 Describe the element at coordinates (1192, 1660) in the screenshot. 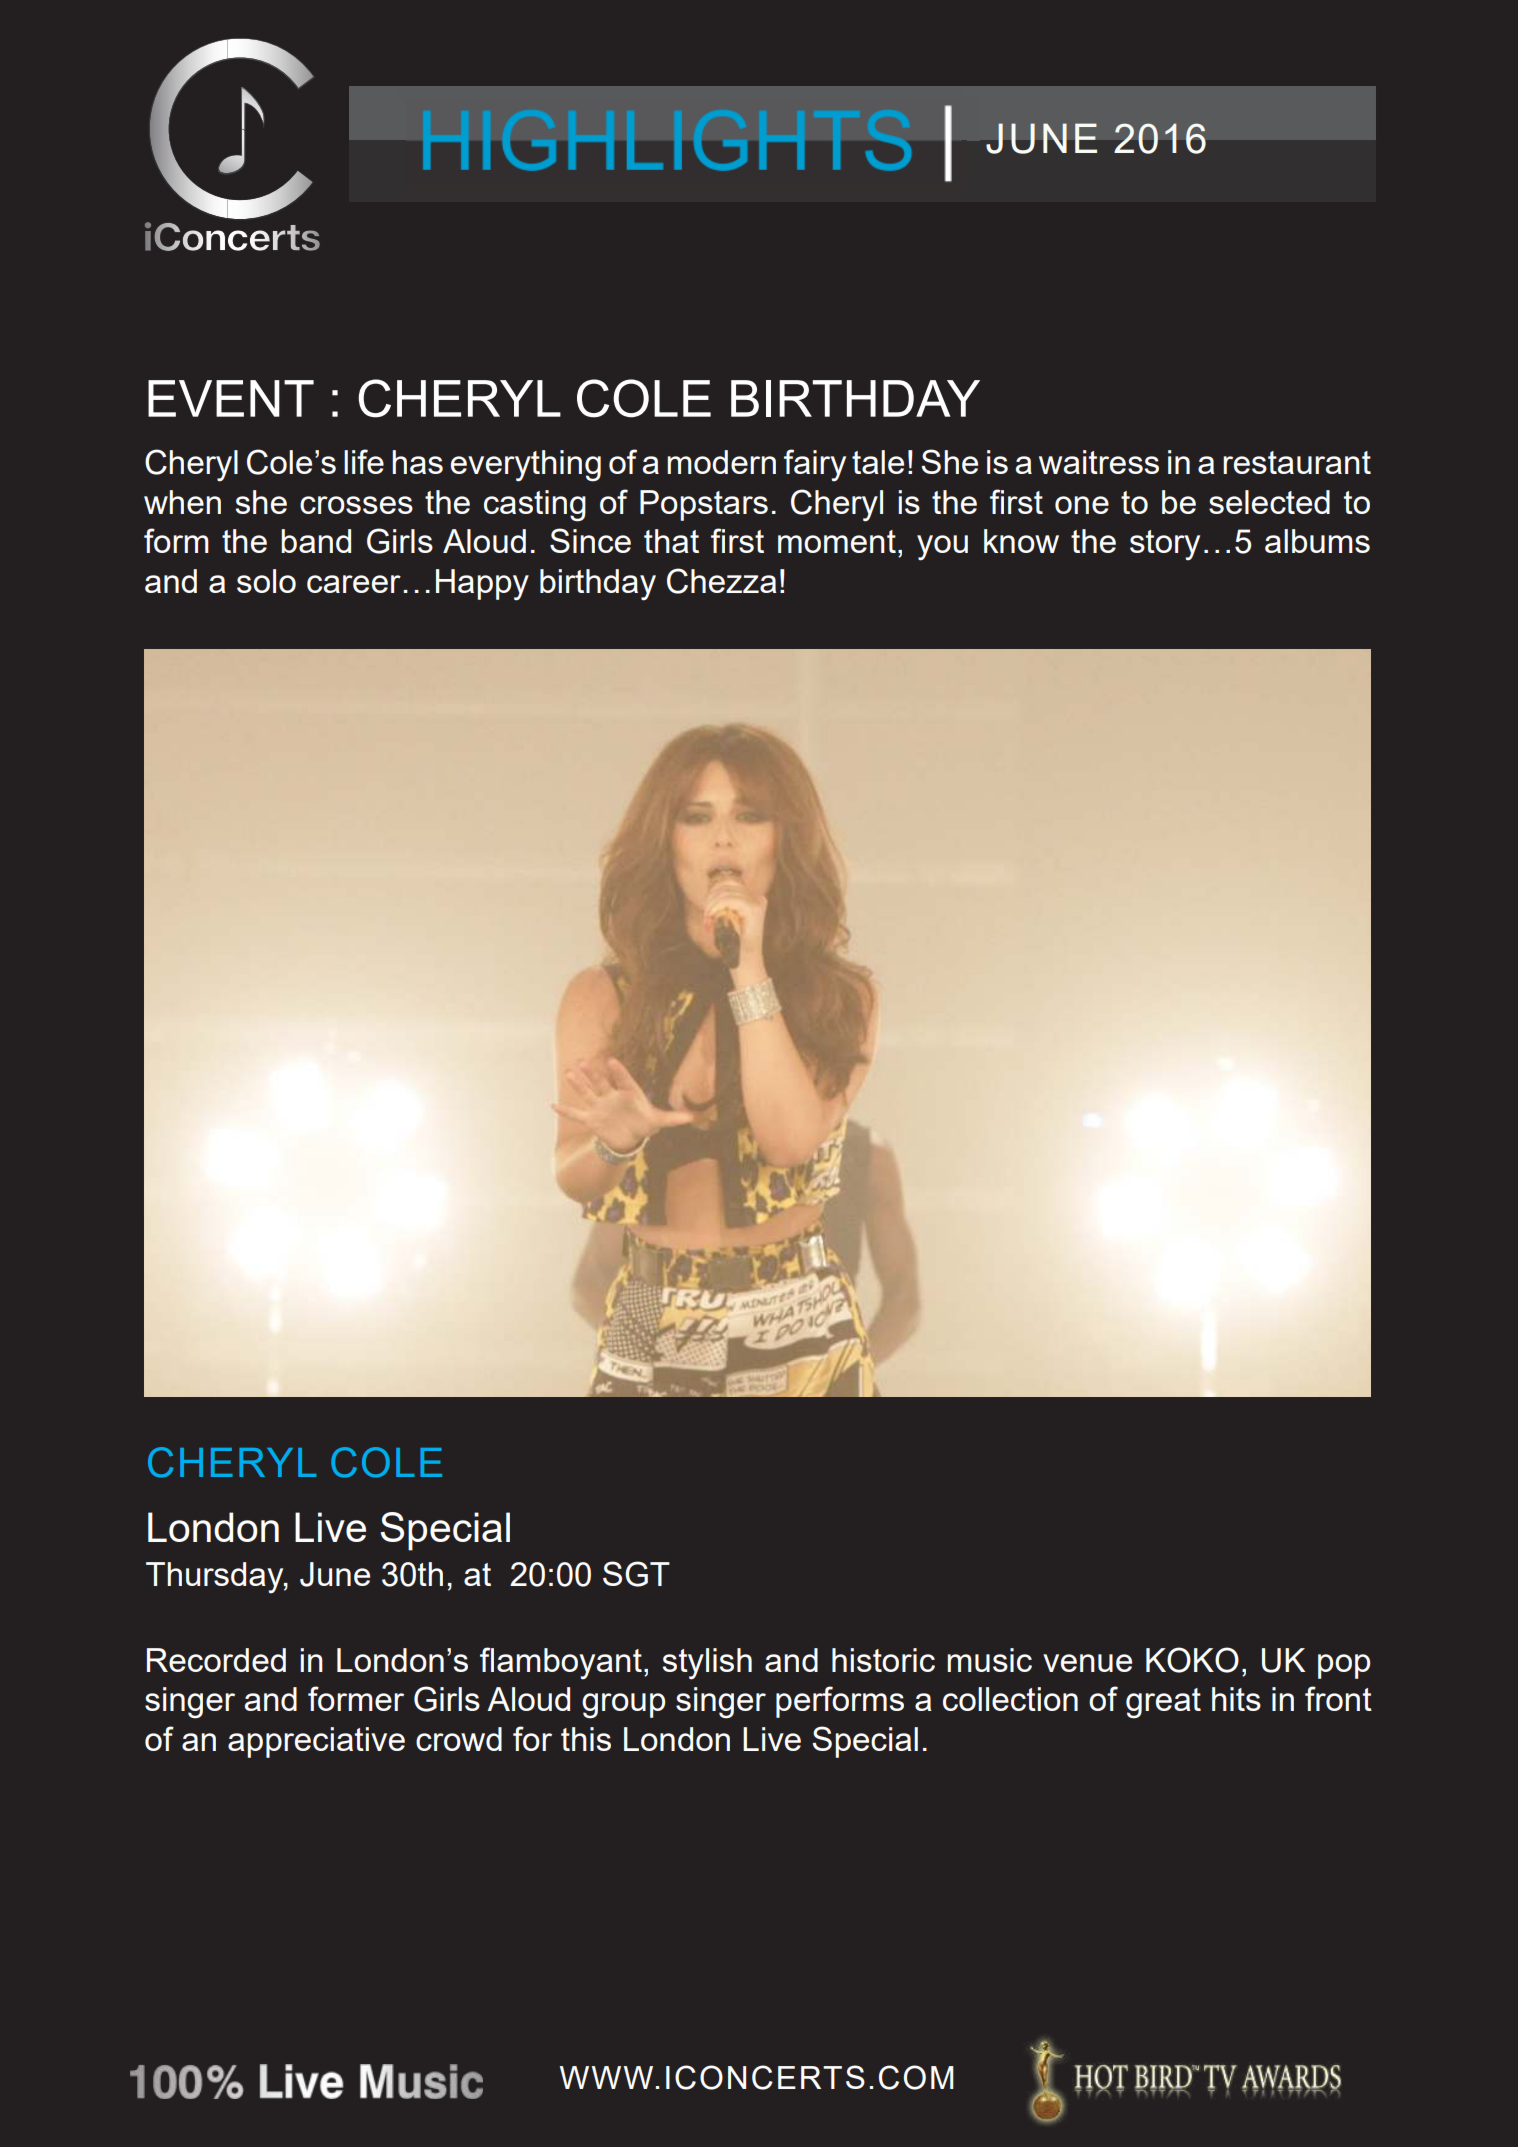

I see `KOKO` at that location.
